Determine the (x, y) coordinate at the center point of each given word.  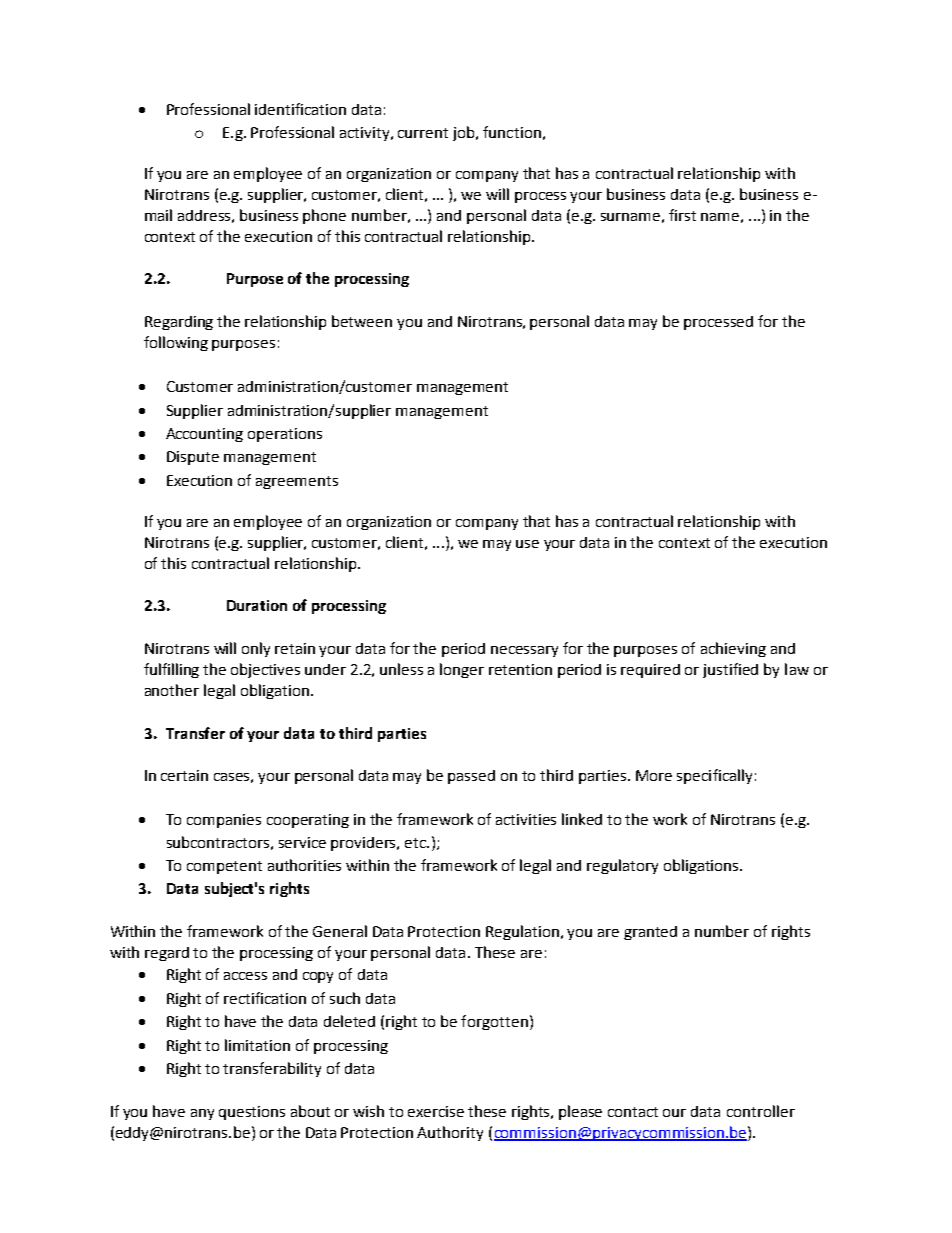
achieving (733, 649)
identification (300, 109)
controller (761, 1111)
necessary (524, 651)
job (465, 133)
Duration (257, 605)
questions (252, 1113)
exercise (436, 1111)
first (682, 215)
